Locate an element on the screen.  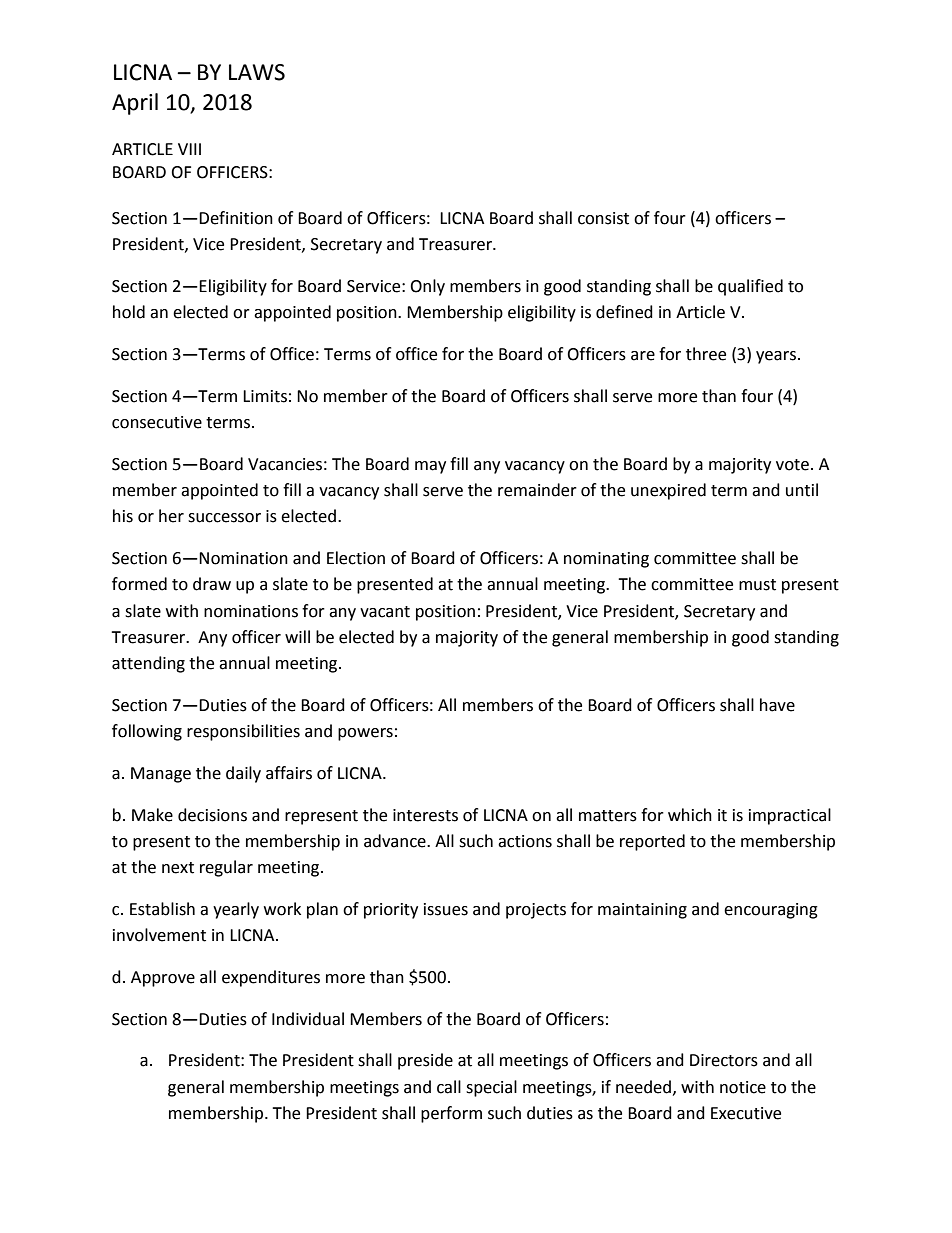
Individual is located at coordinates (308, 1019).
